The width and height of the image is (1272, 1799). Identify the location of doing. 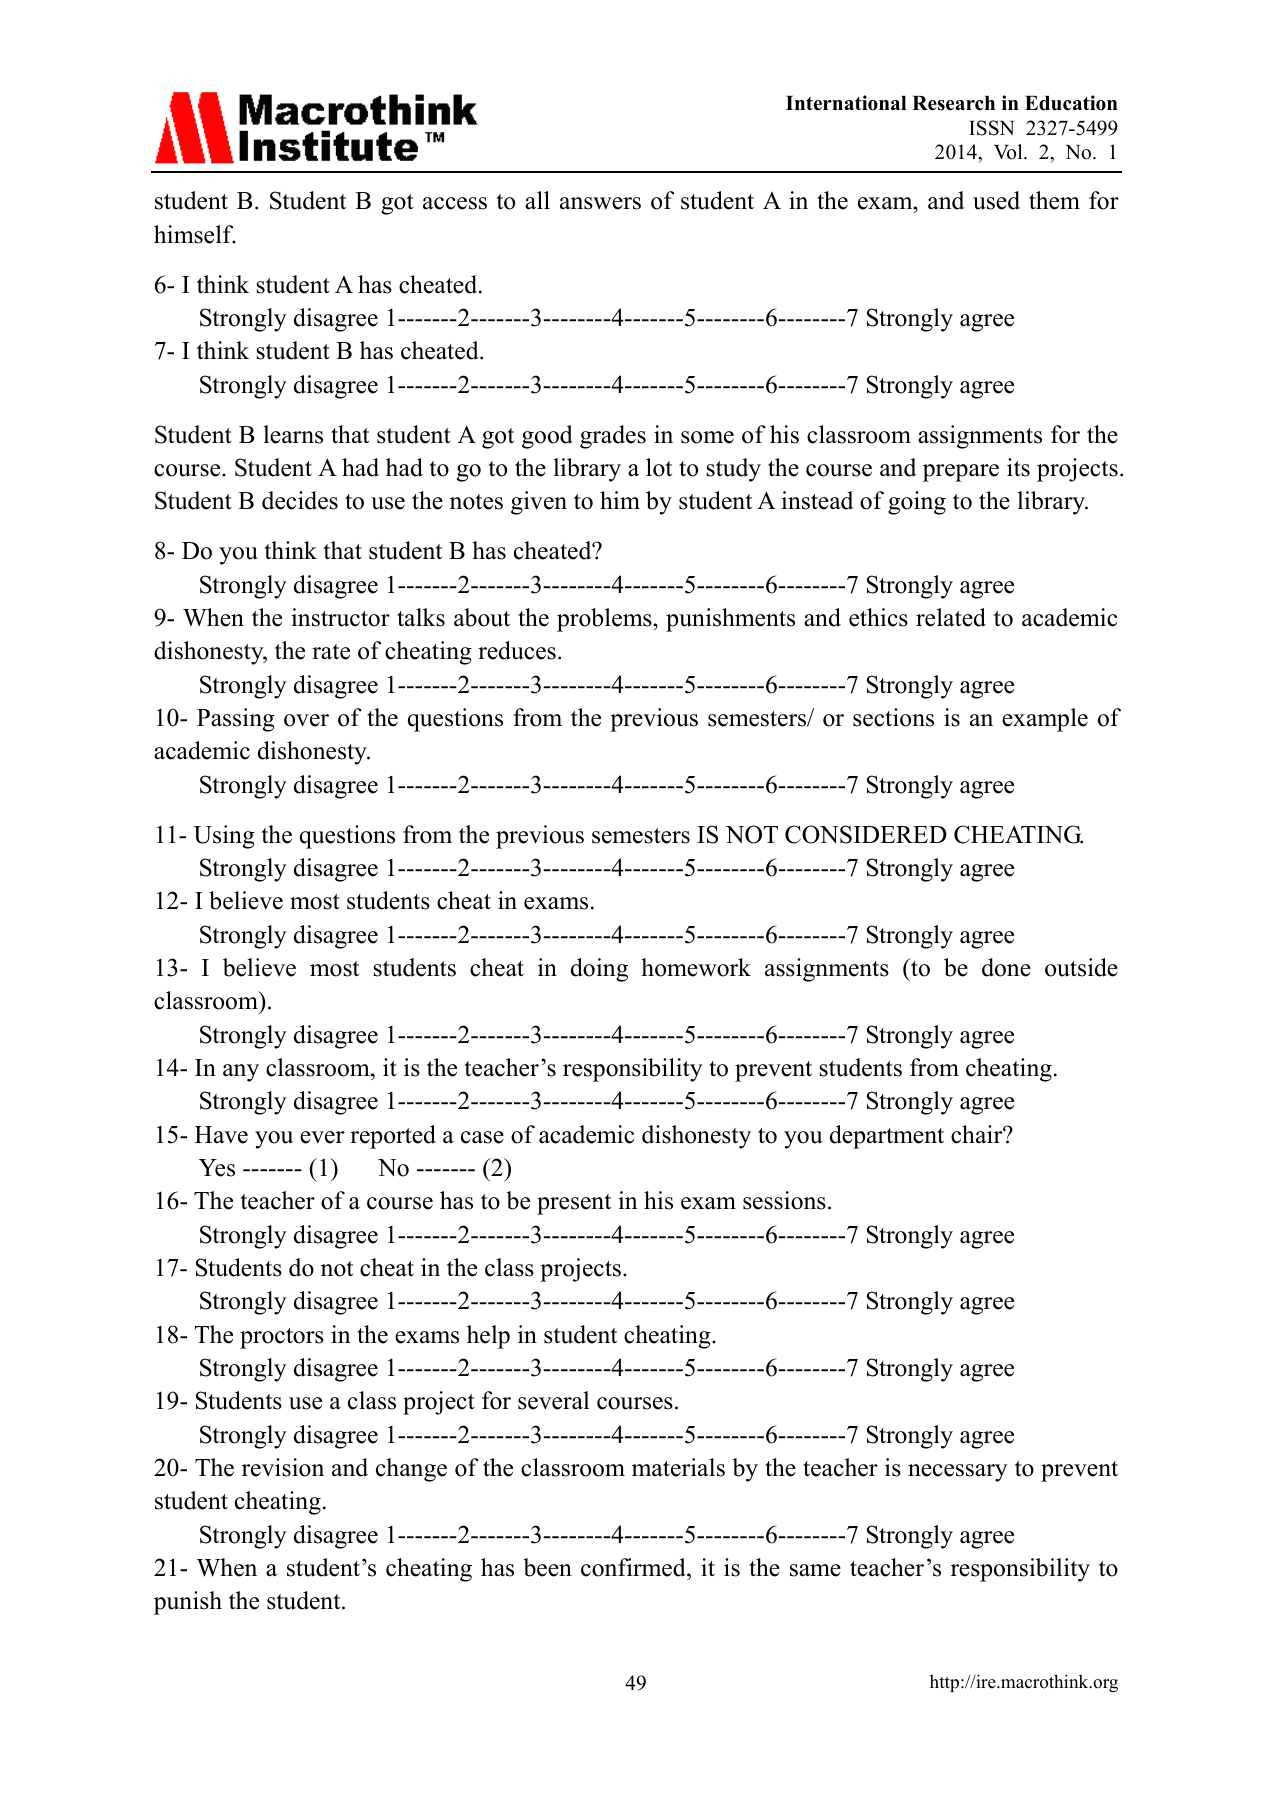
(599, 970).
